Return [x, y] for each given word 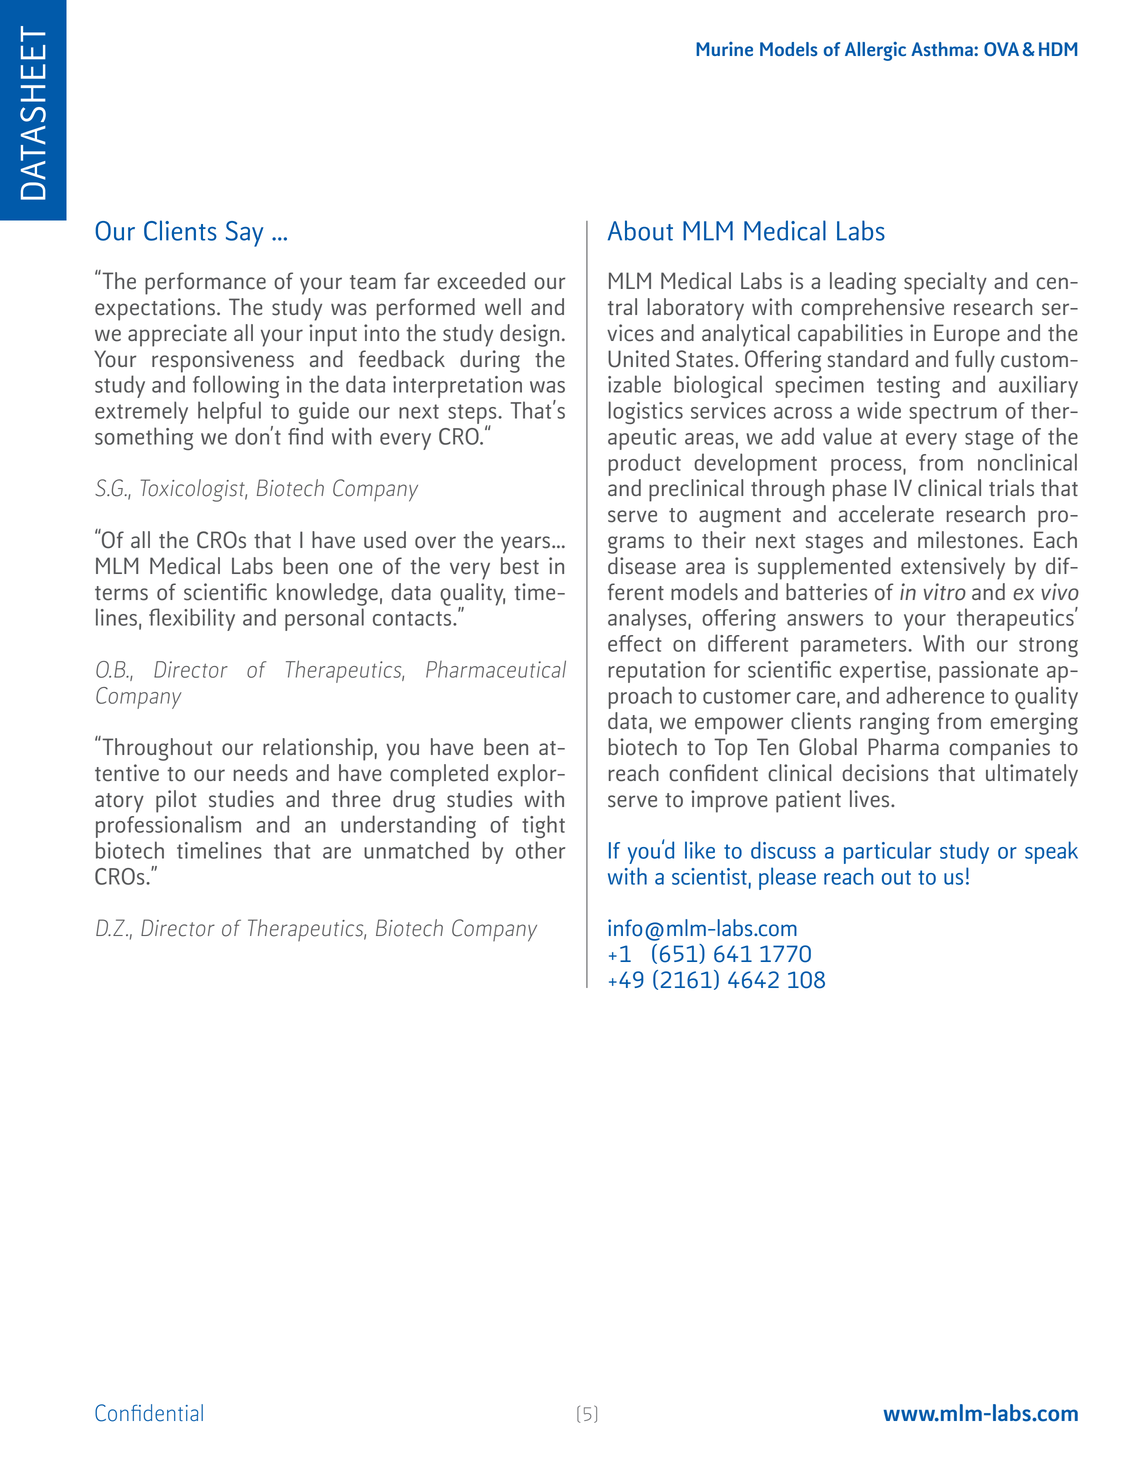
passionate [988, 672]
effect [635, 643]
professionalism [168, 826]
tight [543, 826]
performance [205, 283]
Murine [724, 49]
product [645, 464]
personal [324, 619]
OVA [1001, 49]
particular [887, 852]
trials [1011, 488]
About [640, 230]
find [305, 436]
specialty [945, 283]
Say [244, 234]
